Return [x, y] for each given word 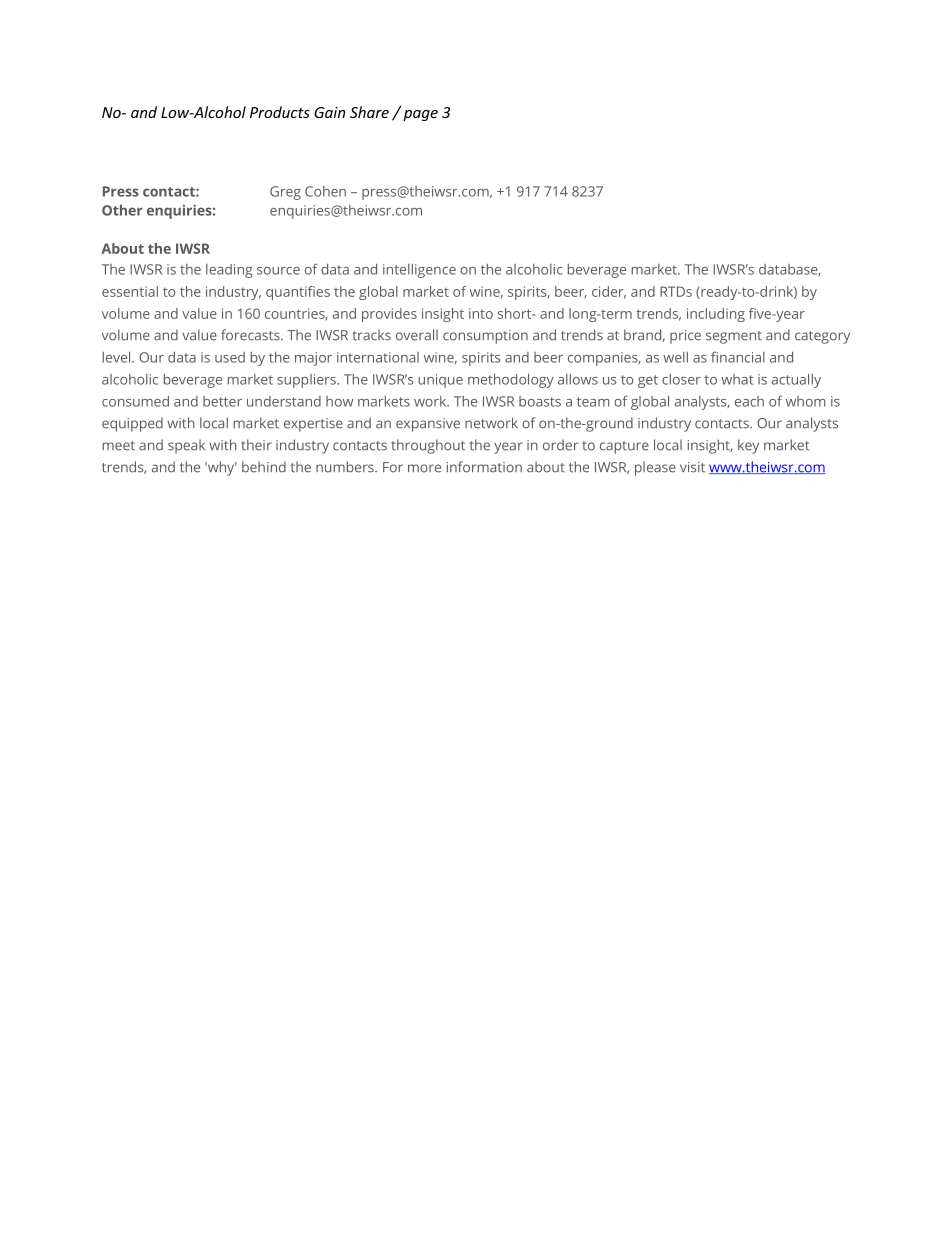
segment [734, 337]
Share [369, 112]
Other [122, 210]
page [420, 115]
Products [280, 112]
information [484, 467]
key [748, 446]
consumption [485, 337]
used [230, 357]
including [716, 315]
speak [186, 446]
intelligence [419, 271]
